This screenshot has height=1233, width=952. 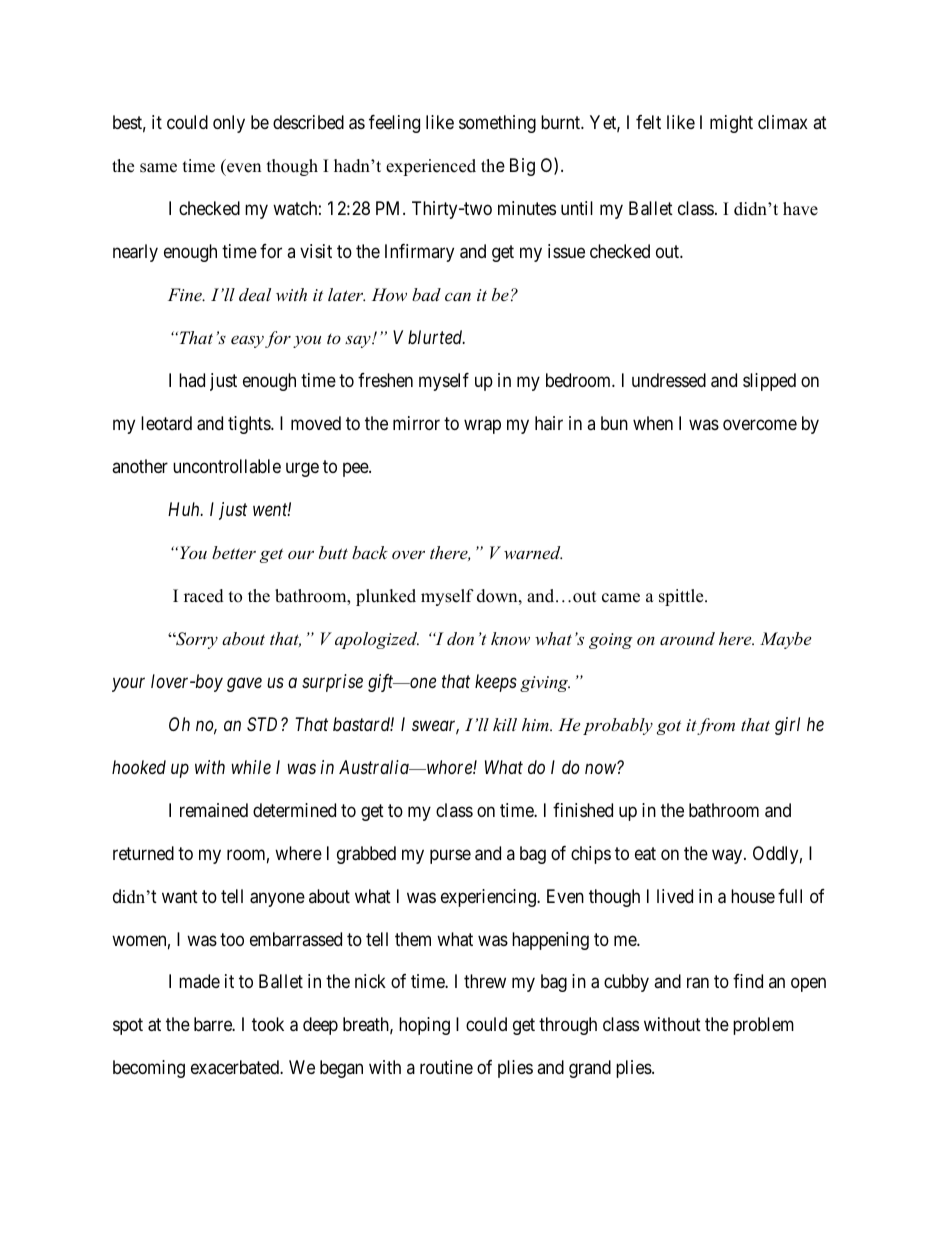 What do you see at coordinates (728, 856) in the screenshot?
I see `way` at bounding box center [728, 856].
